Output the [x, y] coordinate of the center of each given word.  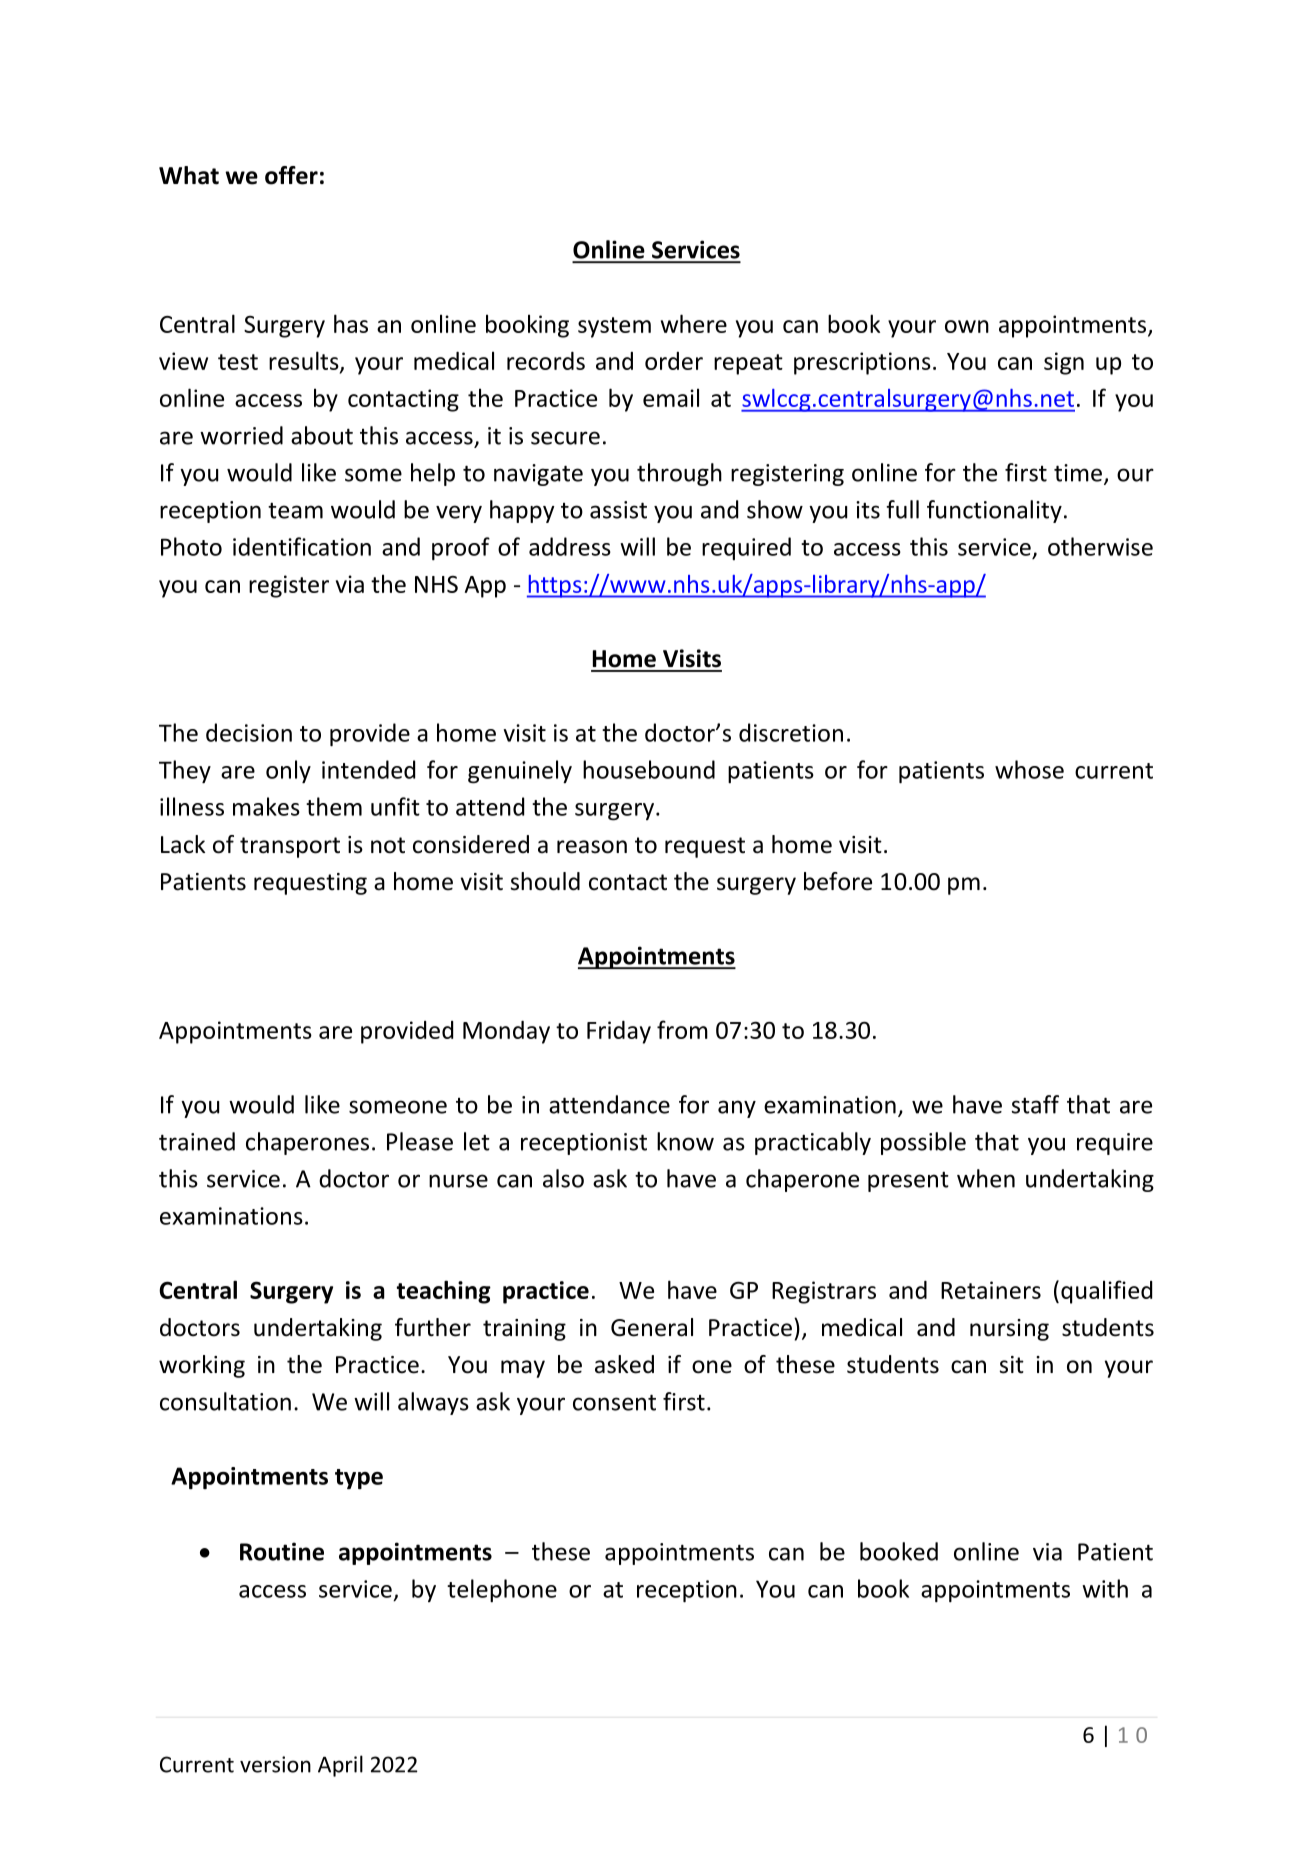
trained [197, 1141]
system [614, 327]
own [967, 326]
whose [1029, 769]
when [986, 1178]
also [563, 1178]
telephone [502, 1590]
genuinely [520, 772]
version [275, 1764]
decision [249, 732]
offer [291, 175]
